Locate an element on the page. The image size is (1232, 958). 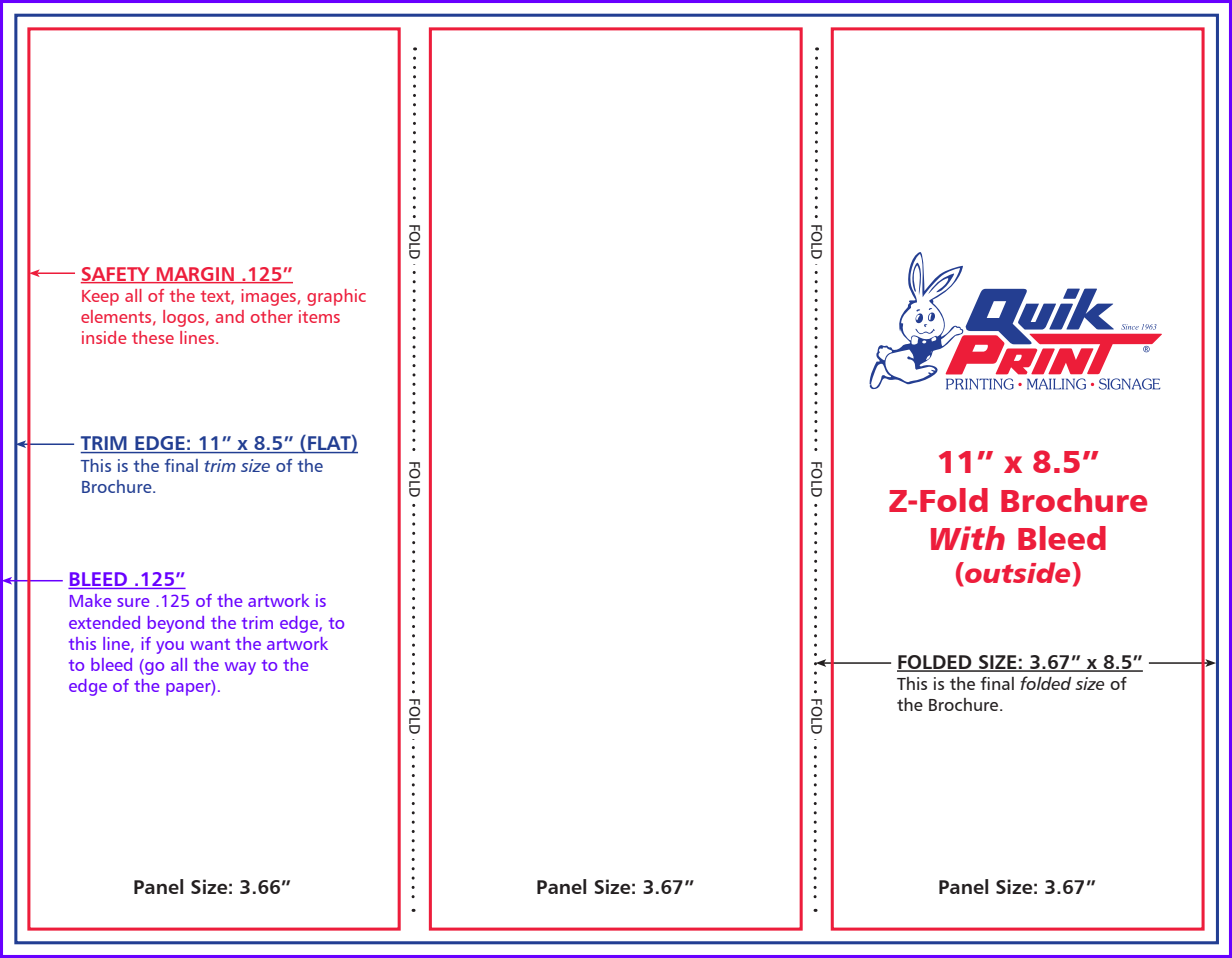
outside is located at coordinates (1018, 574).
